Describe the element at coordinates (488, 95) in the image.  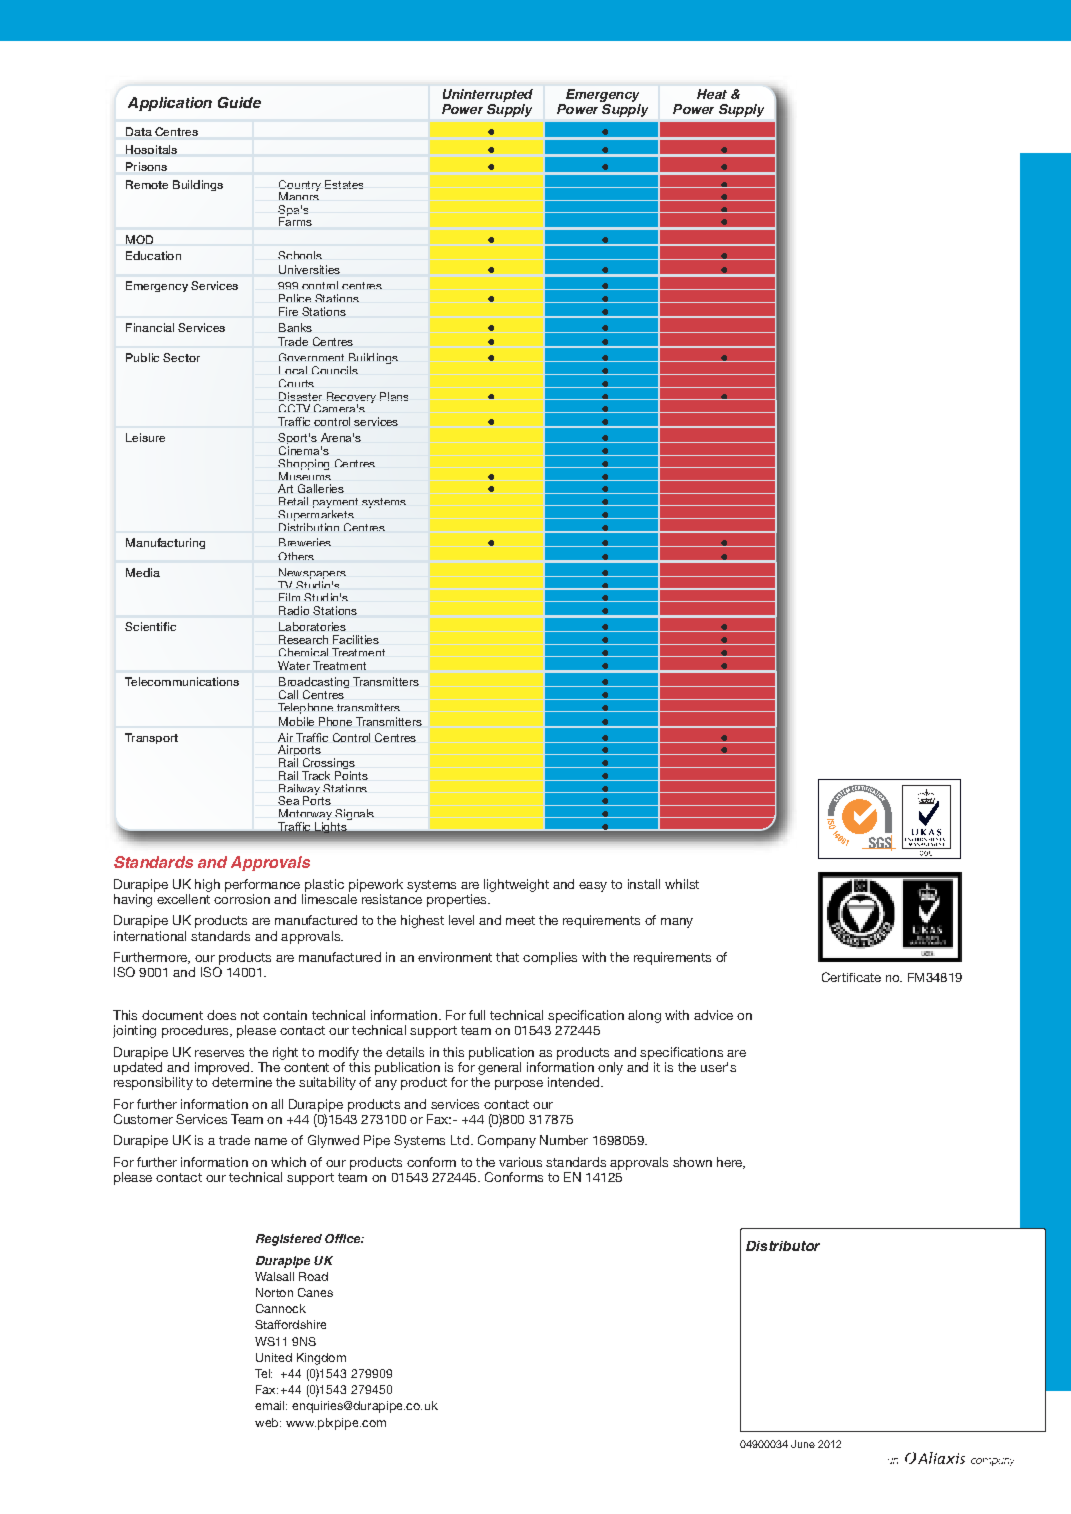
I see `Uninterrupted` at that location.
